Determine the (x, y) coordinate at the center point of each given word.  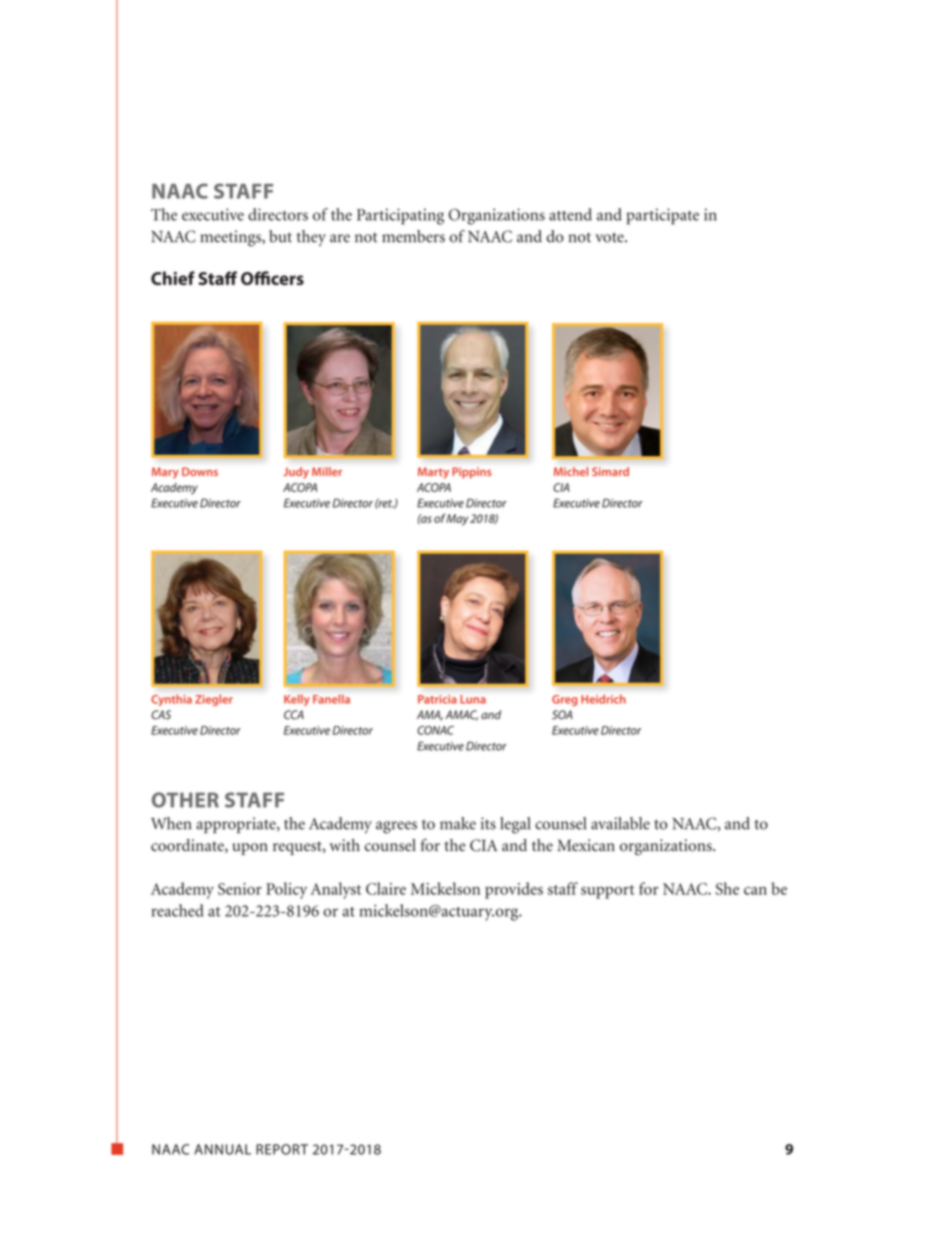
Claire (386, 888)
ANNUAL (222, 1149)
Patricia (437, 699)
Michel (571, 471)
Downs (200, 471)
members (413, 236)
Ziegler (214, 700)
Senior (240, 889)
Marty (433, 473)
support (607, 892)
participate (662, 216)
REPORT (282, 1149)
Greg (564, 700)
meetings (231, 238)
